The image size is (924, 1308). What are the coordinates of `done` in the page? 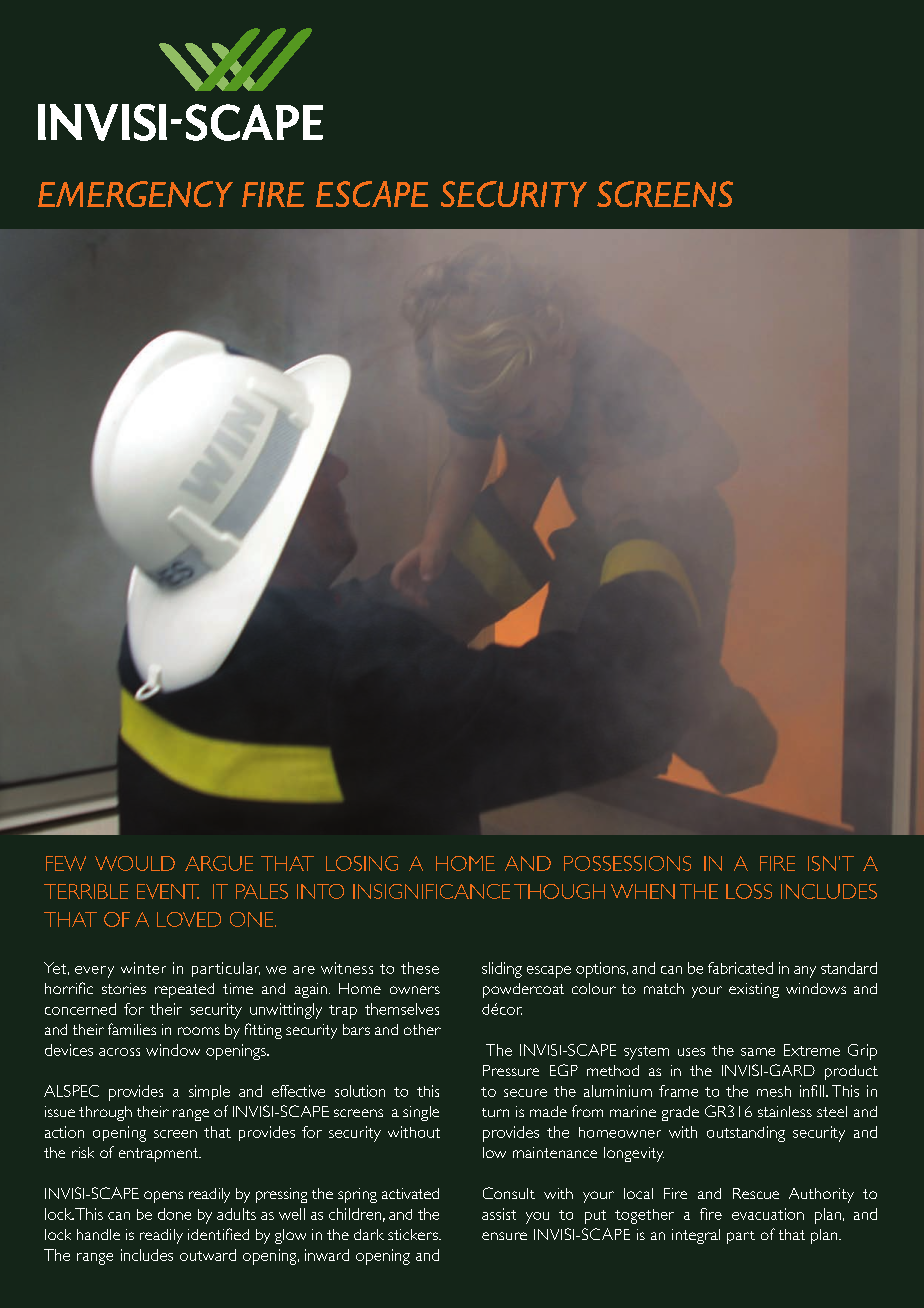 It's located at (174, 1214).
